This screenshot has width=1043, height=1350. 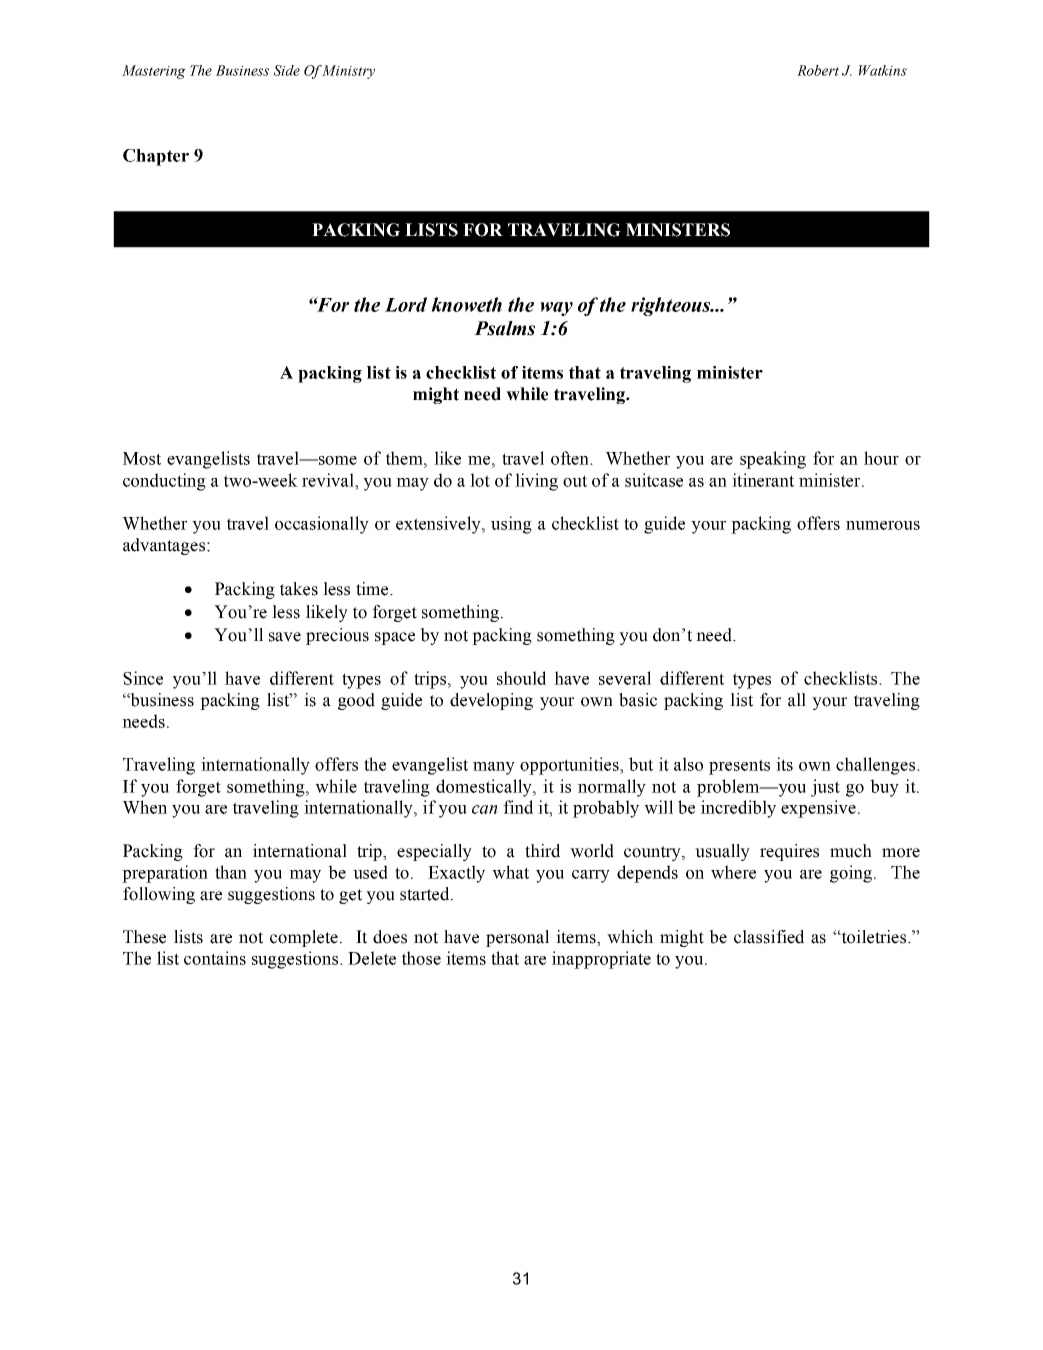 I want to click on Psalms, so click(x=504, y=328).
